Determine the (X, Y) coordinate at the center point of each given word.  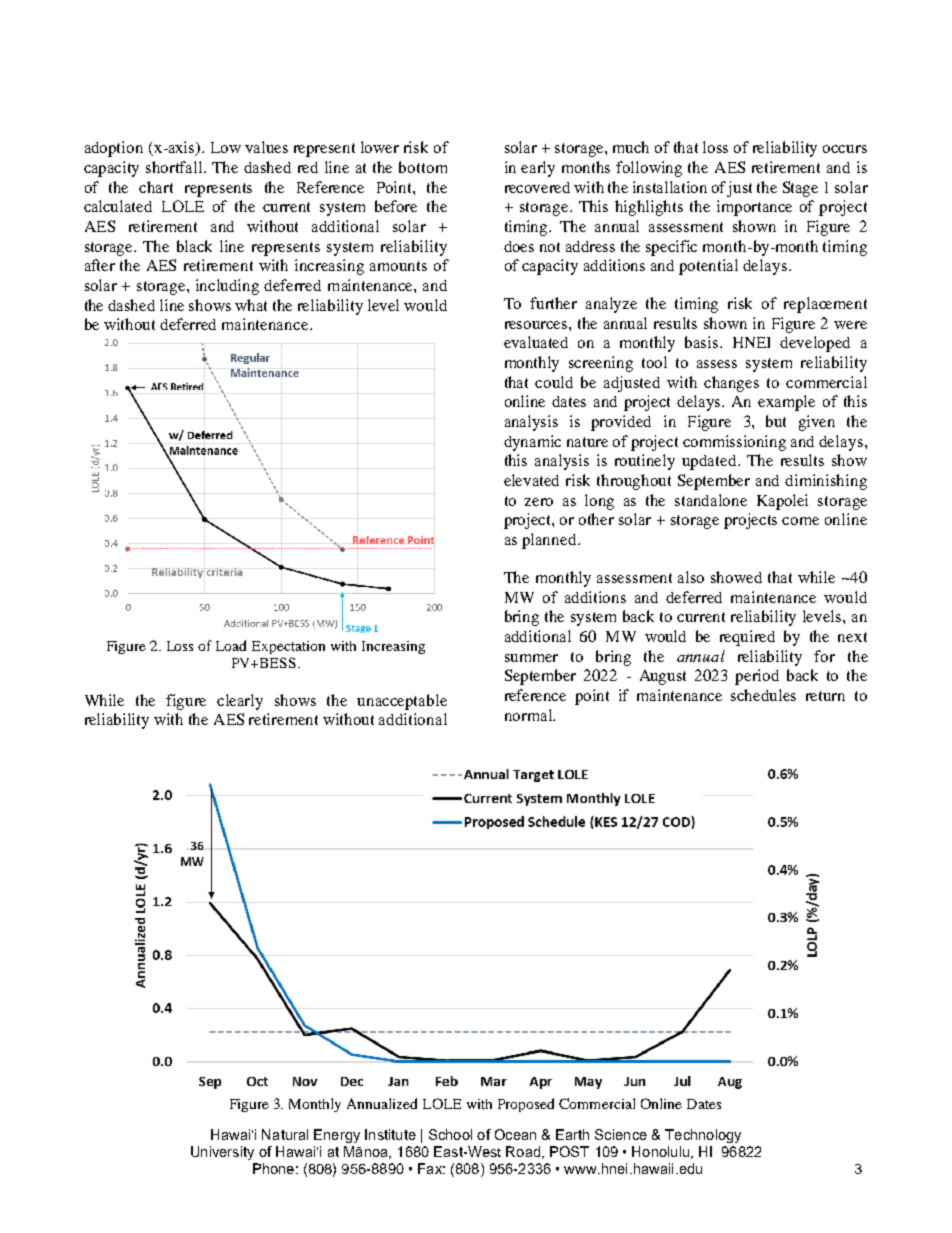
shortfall (175, 167)
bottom (423, 167)
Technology (703, 1136)
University (222, 1153)
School (450, 1134)
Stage (800, 189)
